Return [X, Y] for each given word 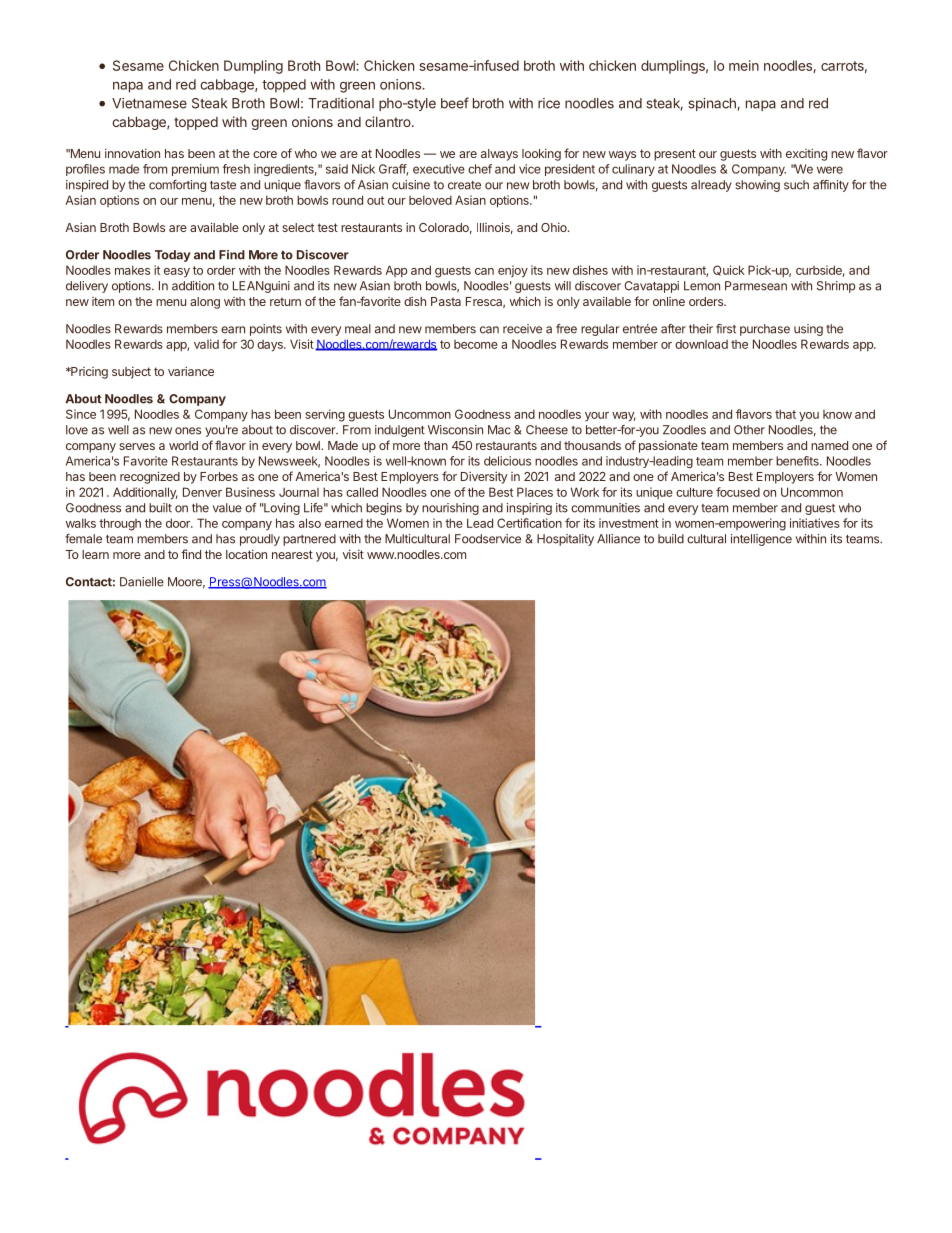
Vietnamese [149, 103]
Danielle [142, 582]
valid [206, 344]
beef [455, 103]
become [476, 344]
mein [744, 65]
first [726, 329]
